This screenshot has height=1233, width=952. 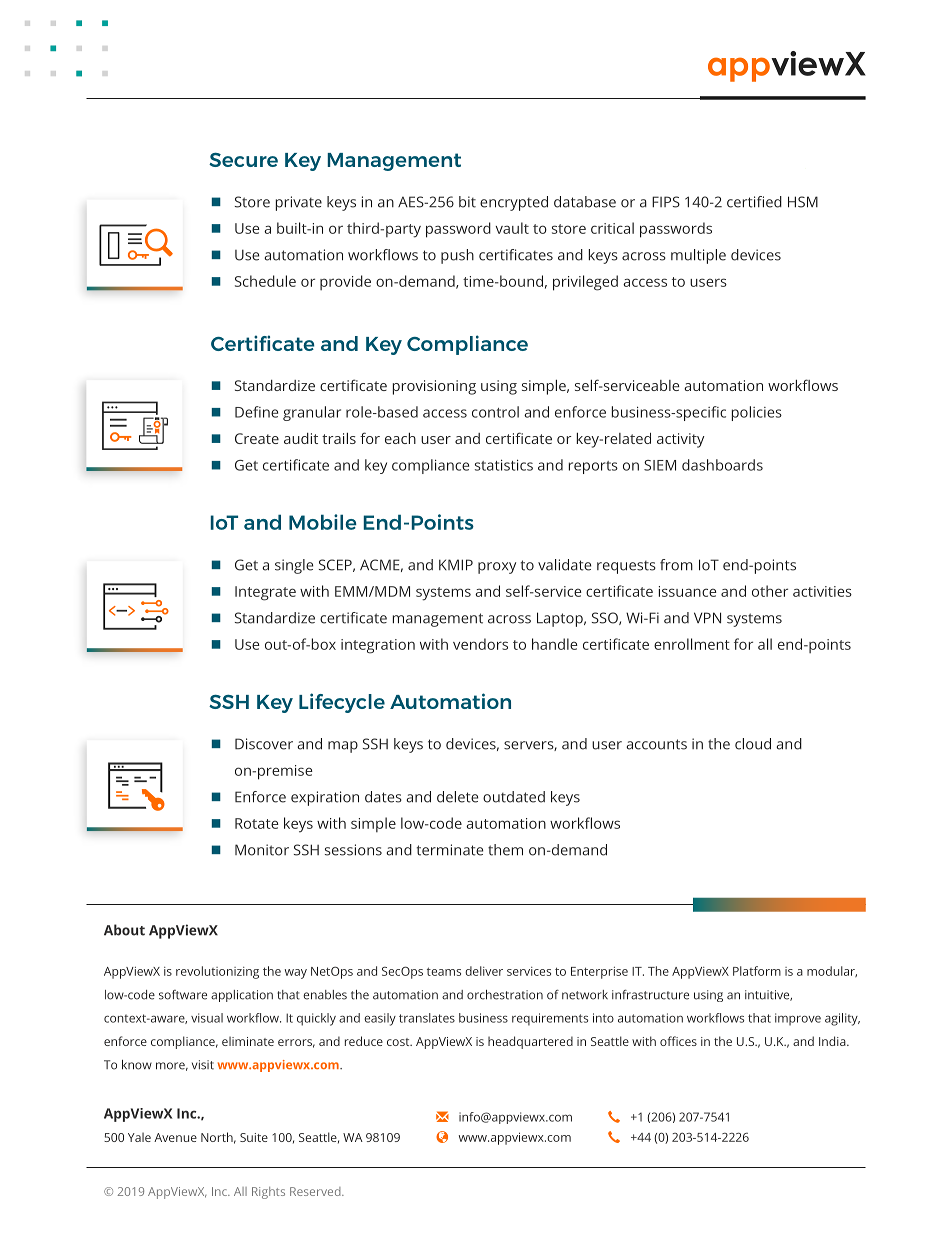 What do you see at coordinates (243, 160) in the screenshot?
I see `Secure` at bounding box center [243, 160].
